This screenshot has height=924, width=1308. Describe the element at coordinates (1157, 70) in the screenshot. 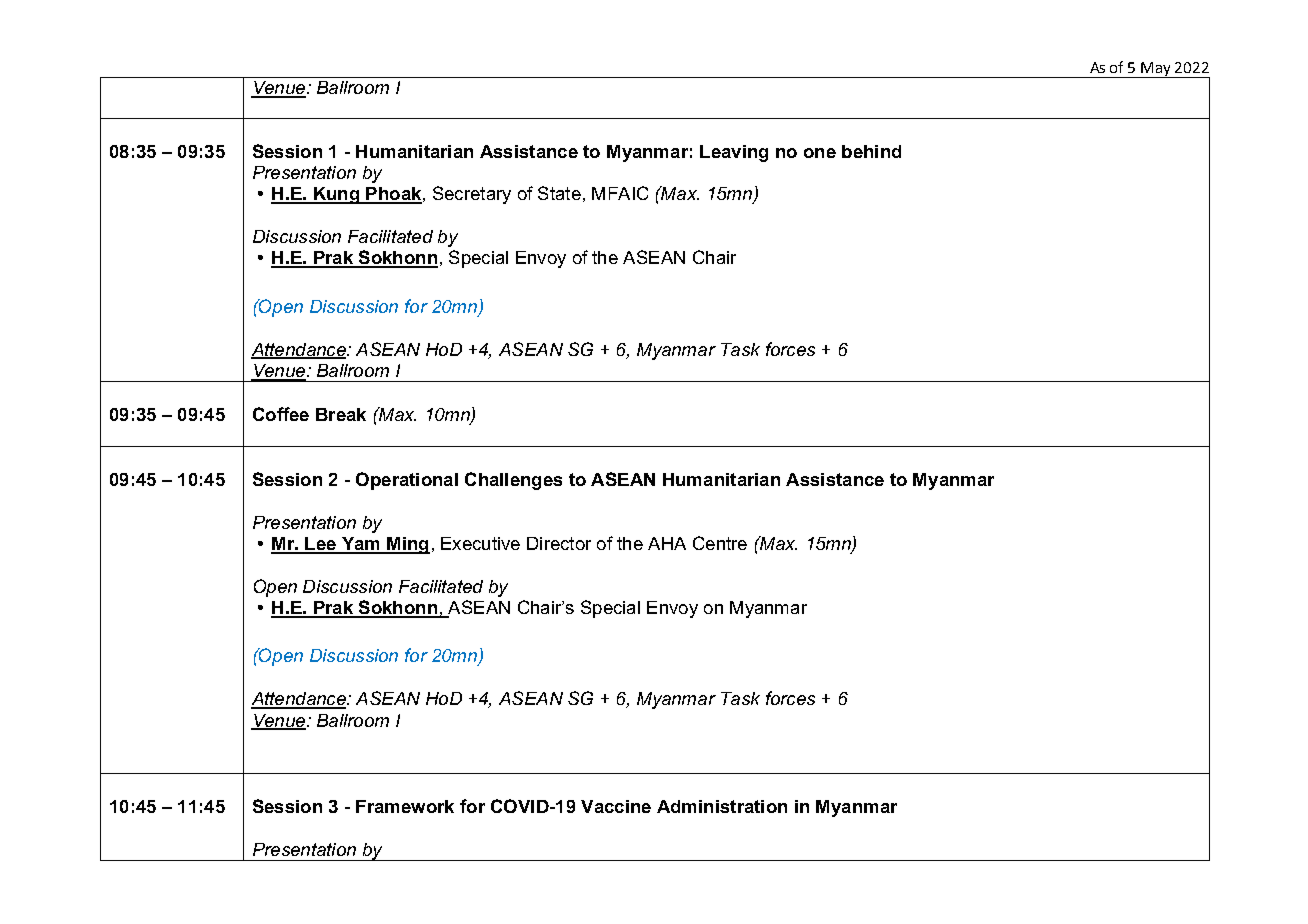

I see `May` at that location.
